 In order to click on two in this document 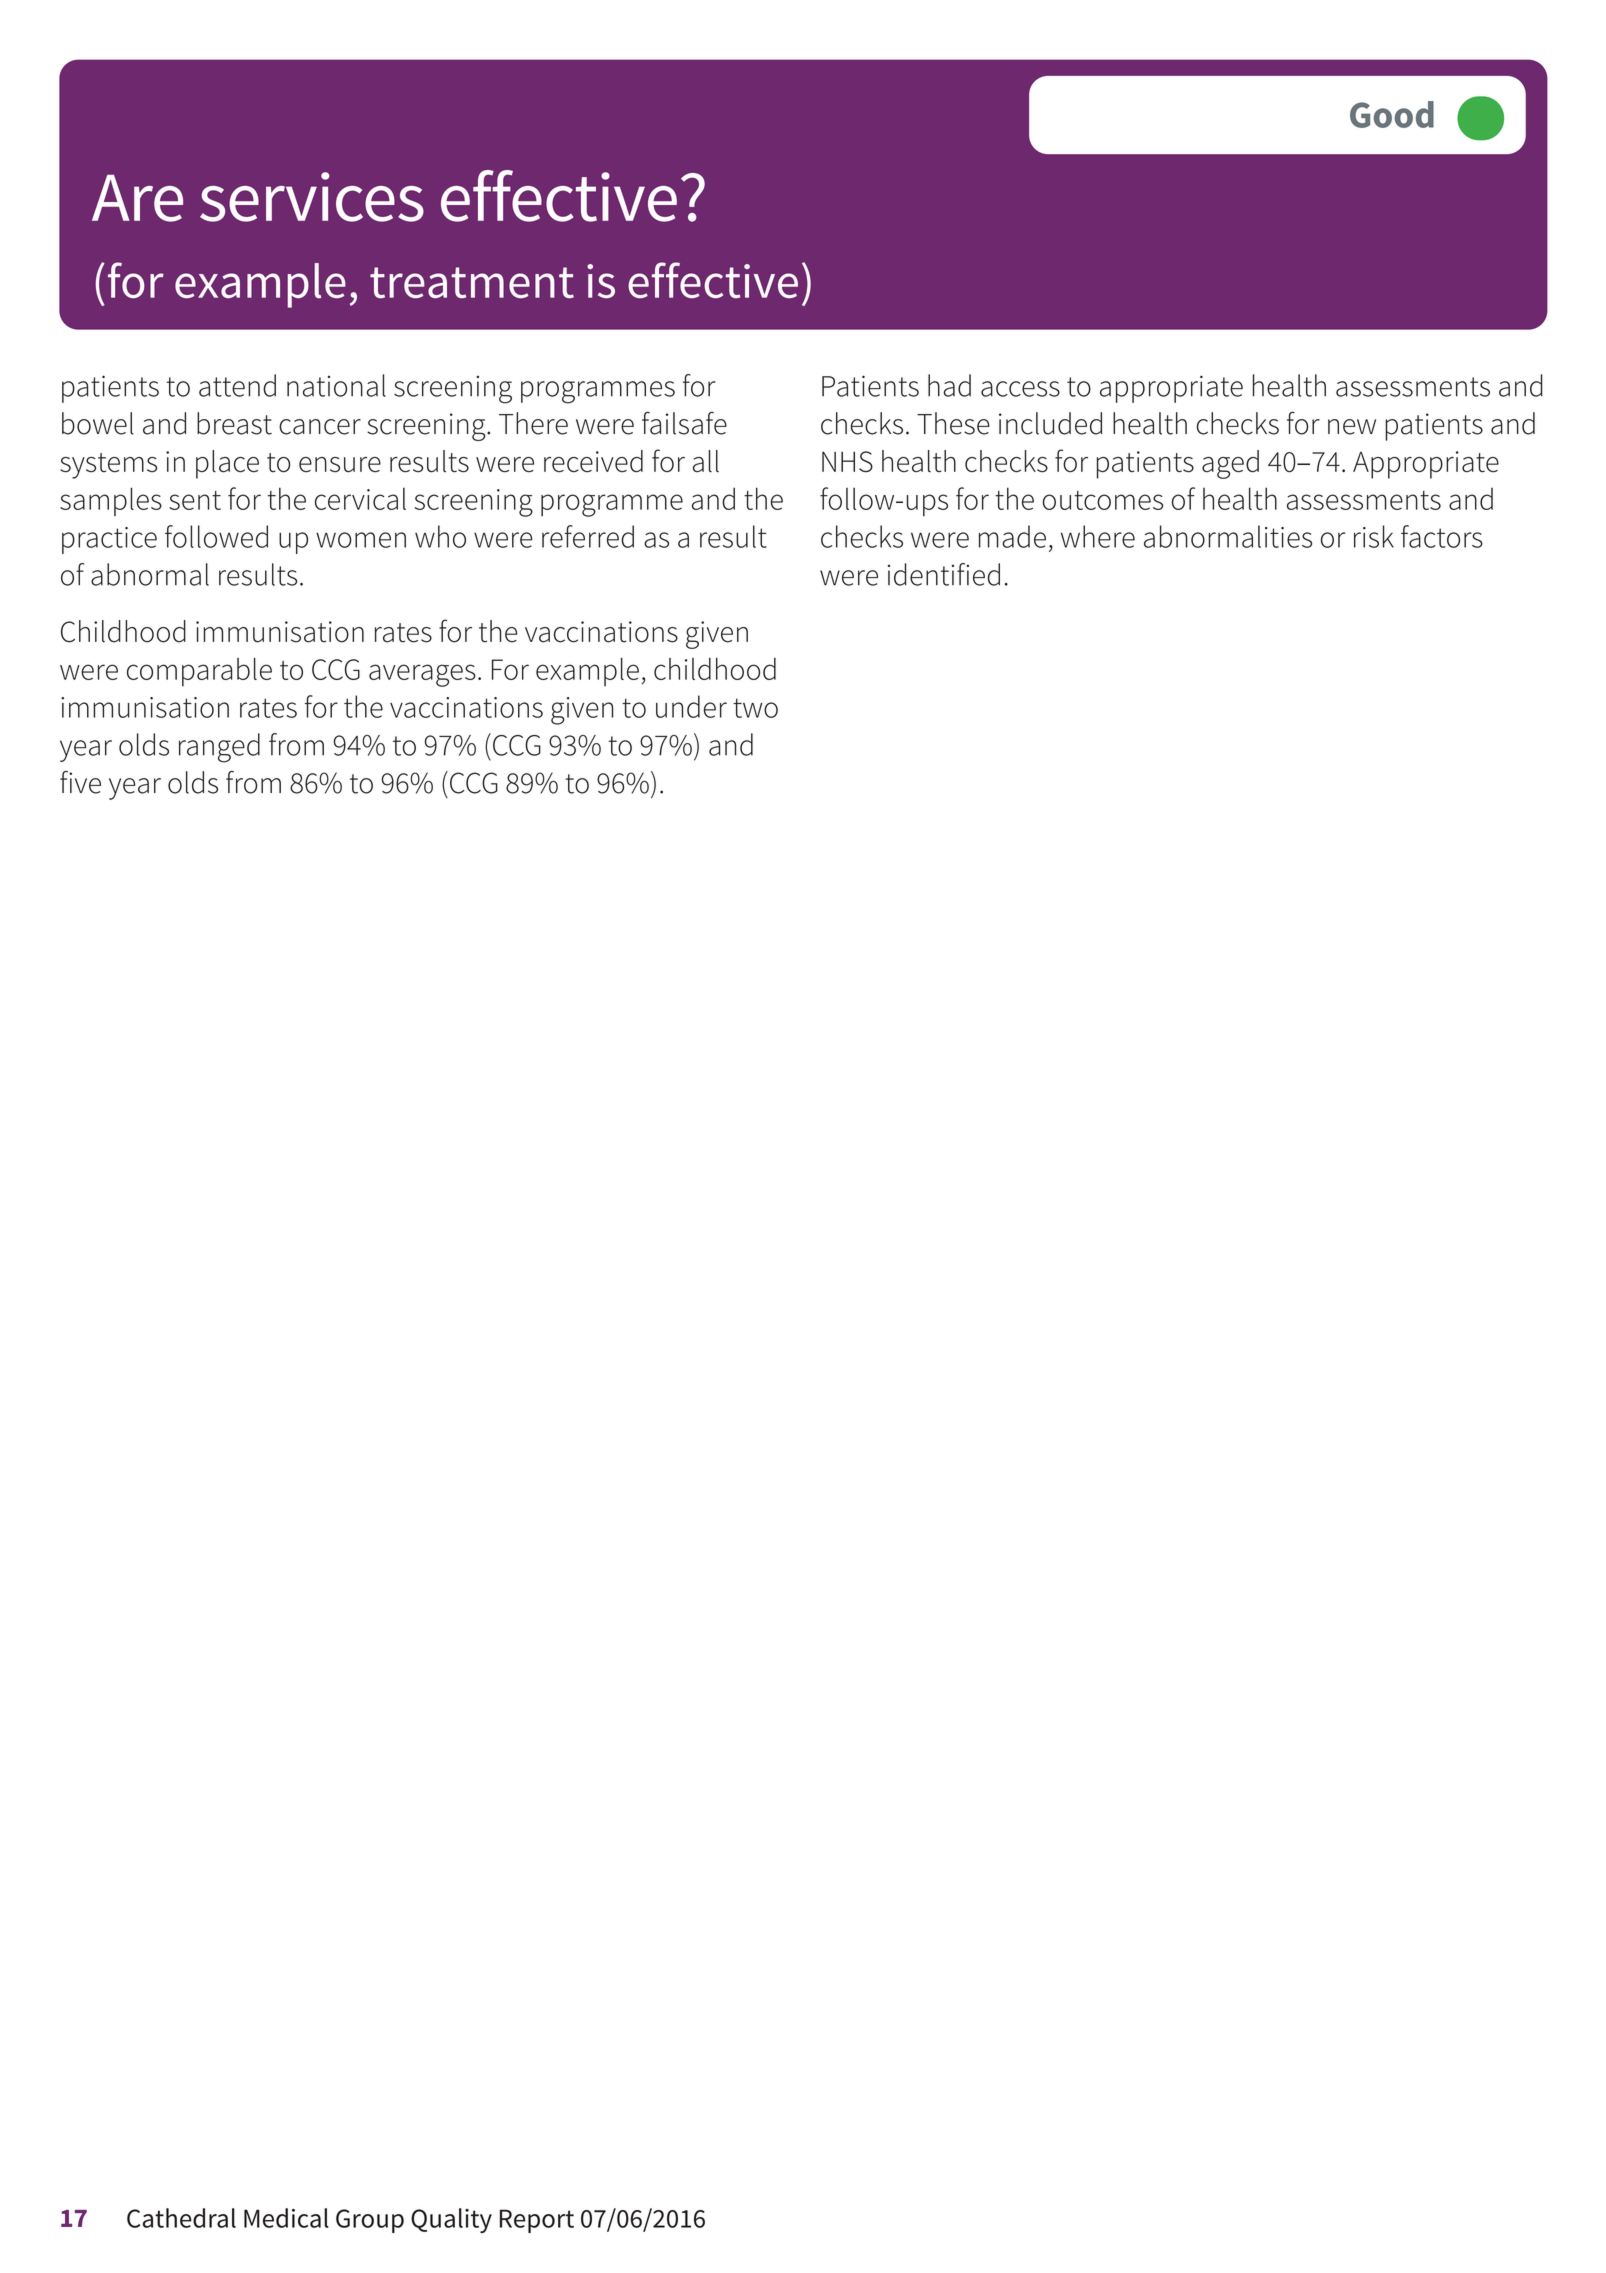, I will do `click(755, 708)`.
